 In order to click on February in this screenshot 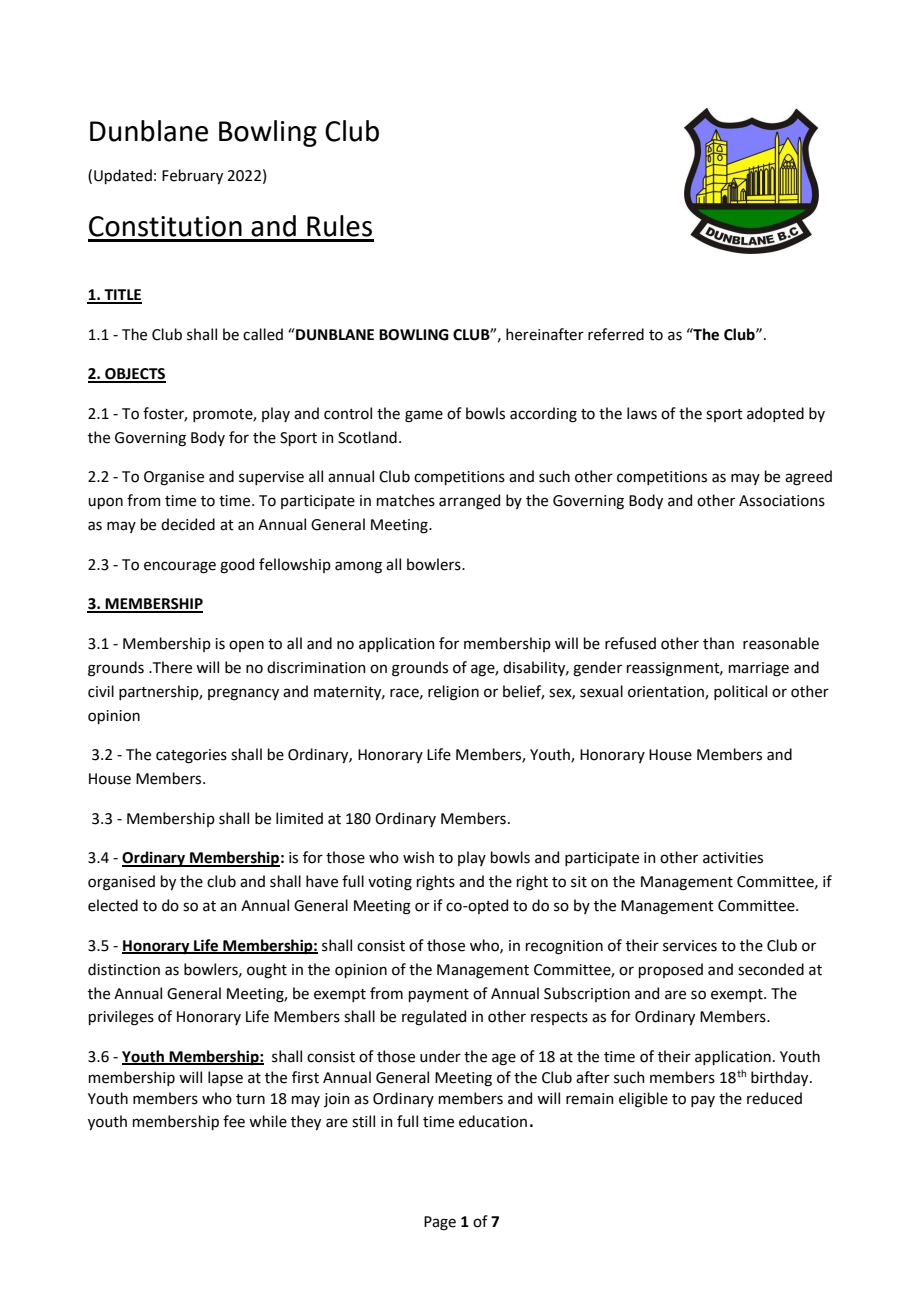, I will do `click(192, 176)`.
